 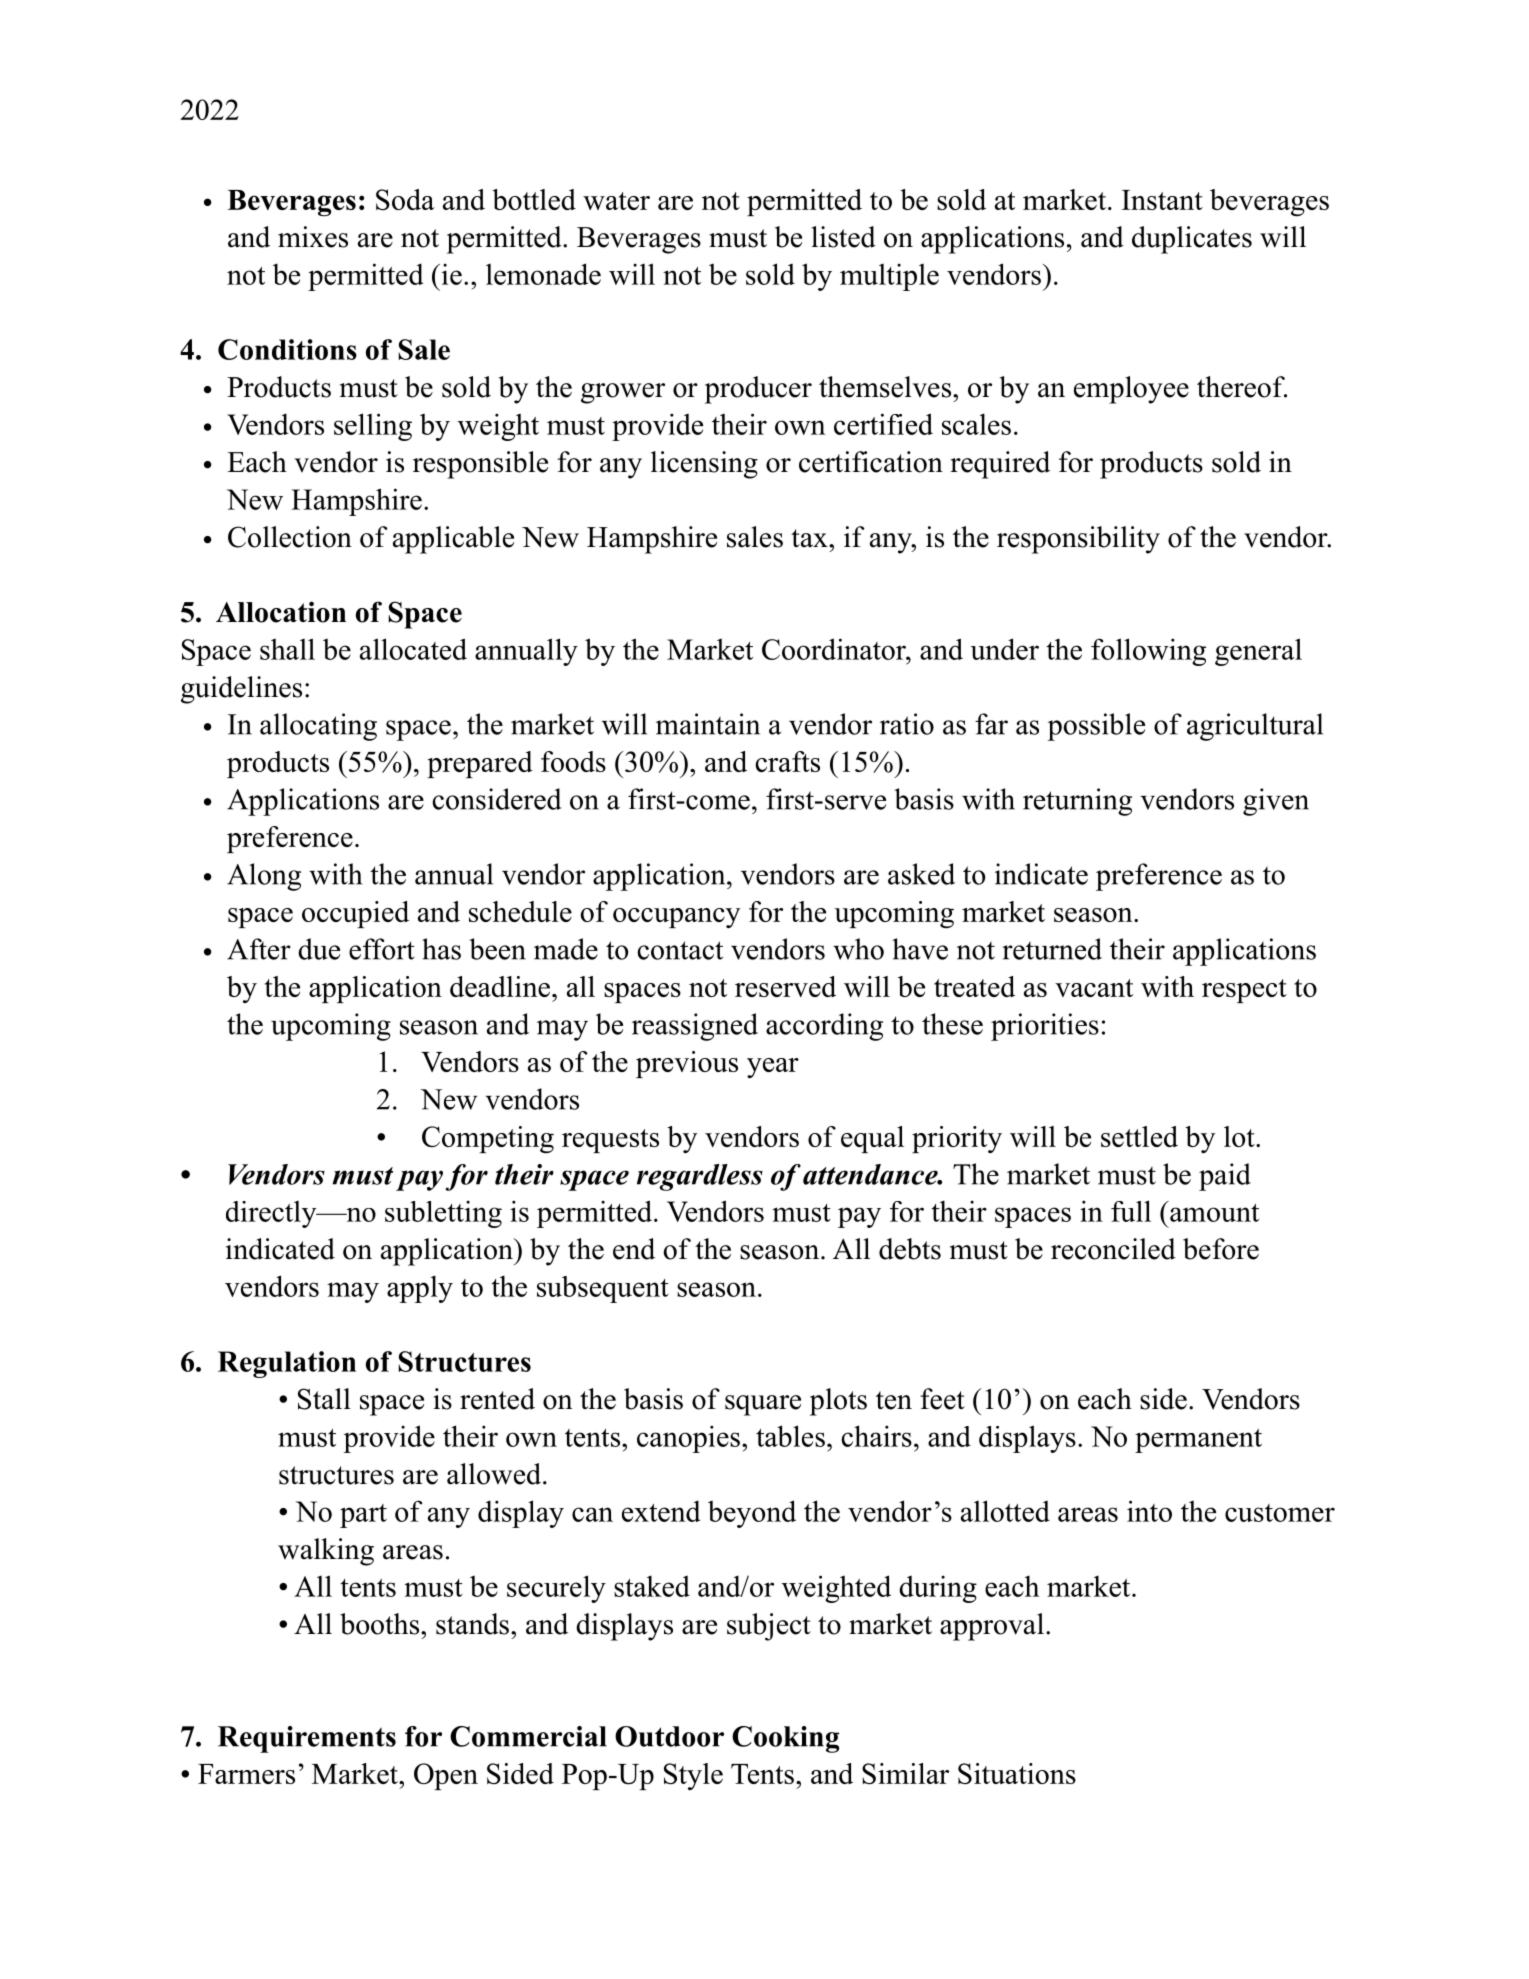 What do you see at coordinates (824, 1027) in the screenshot?
I see `according` at bounding box center [824, 1027].
